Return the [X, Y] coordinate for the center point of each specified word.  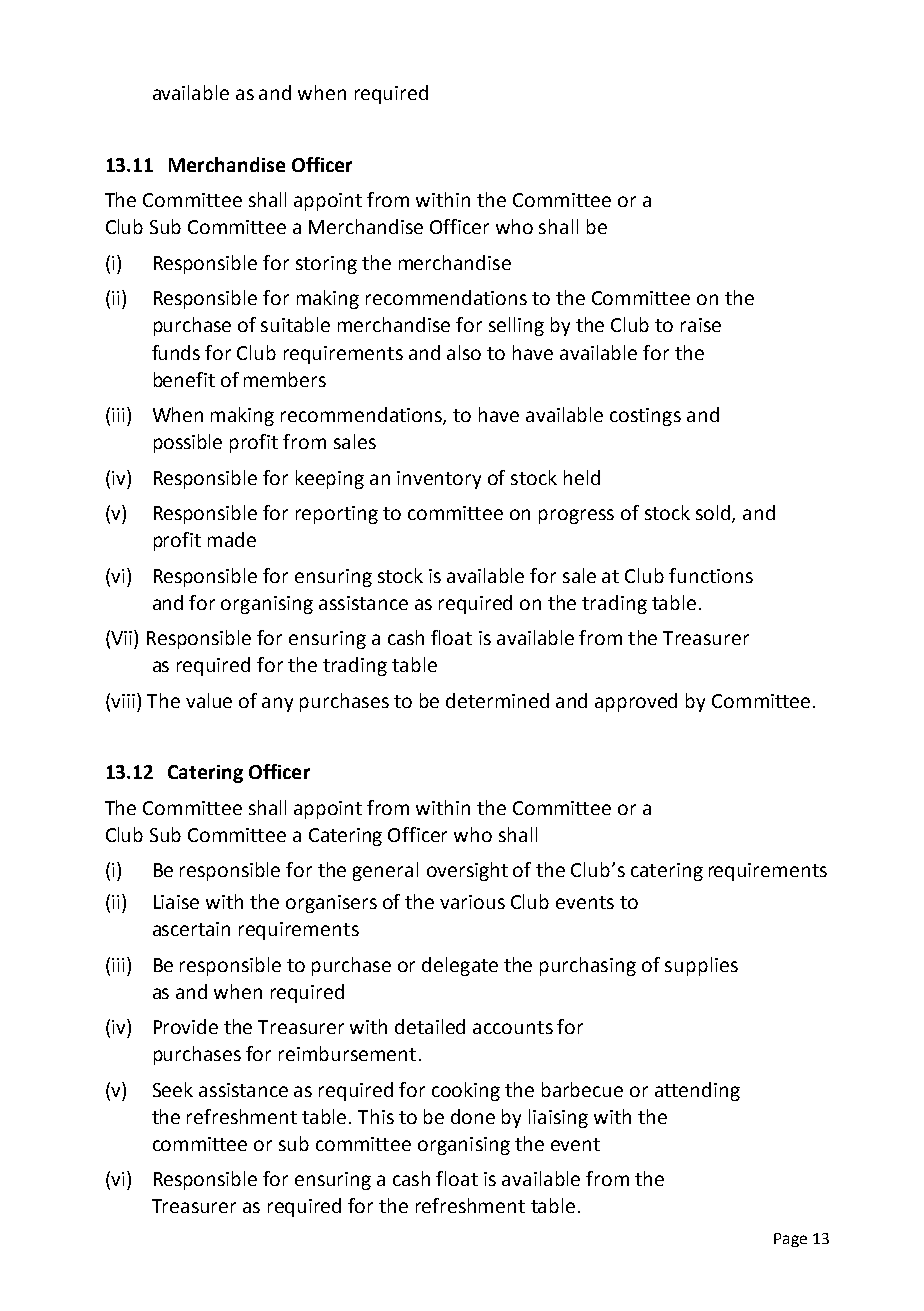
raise [701, 325]
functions [711, 575]
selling [516, 326]
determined [497, 700]
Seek [173, 1089]
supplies [701, 966]
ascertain [191, 929]
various [472, 902]
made [232, 539]
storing [326, 265]
